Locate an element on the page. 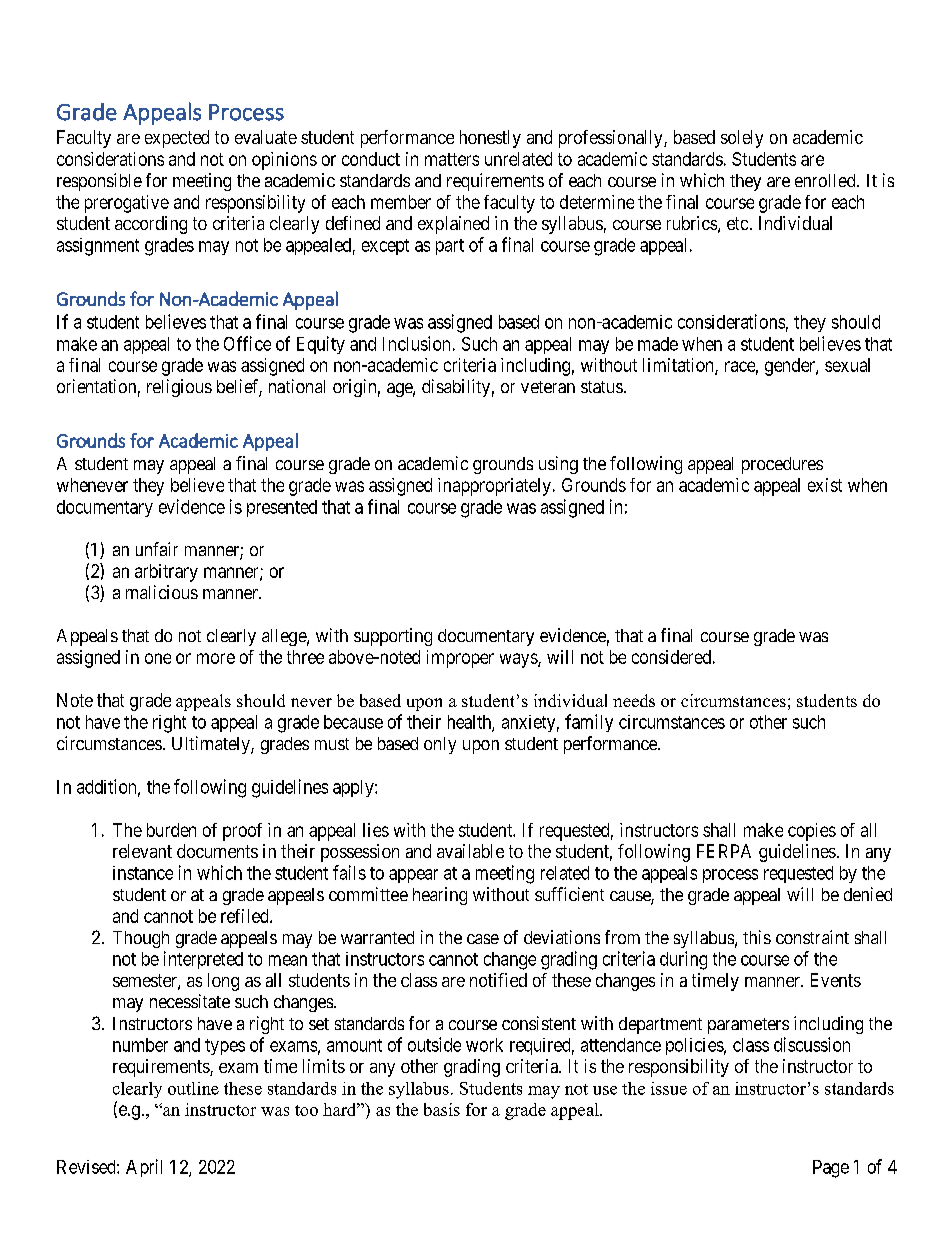 The height and width of the document is (1233, 952). unfair is located at coordinates (157, 549).
